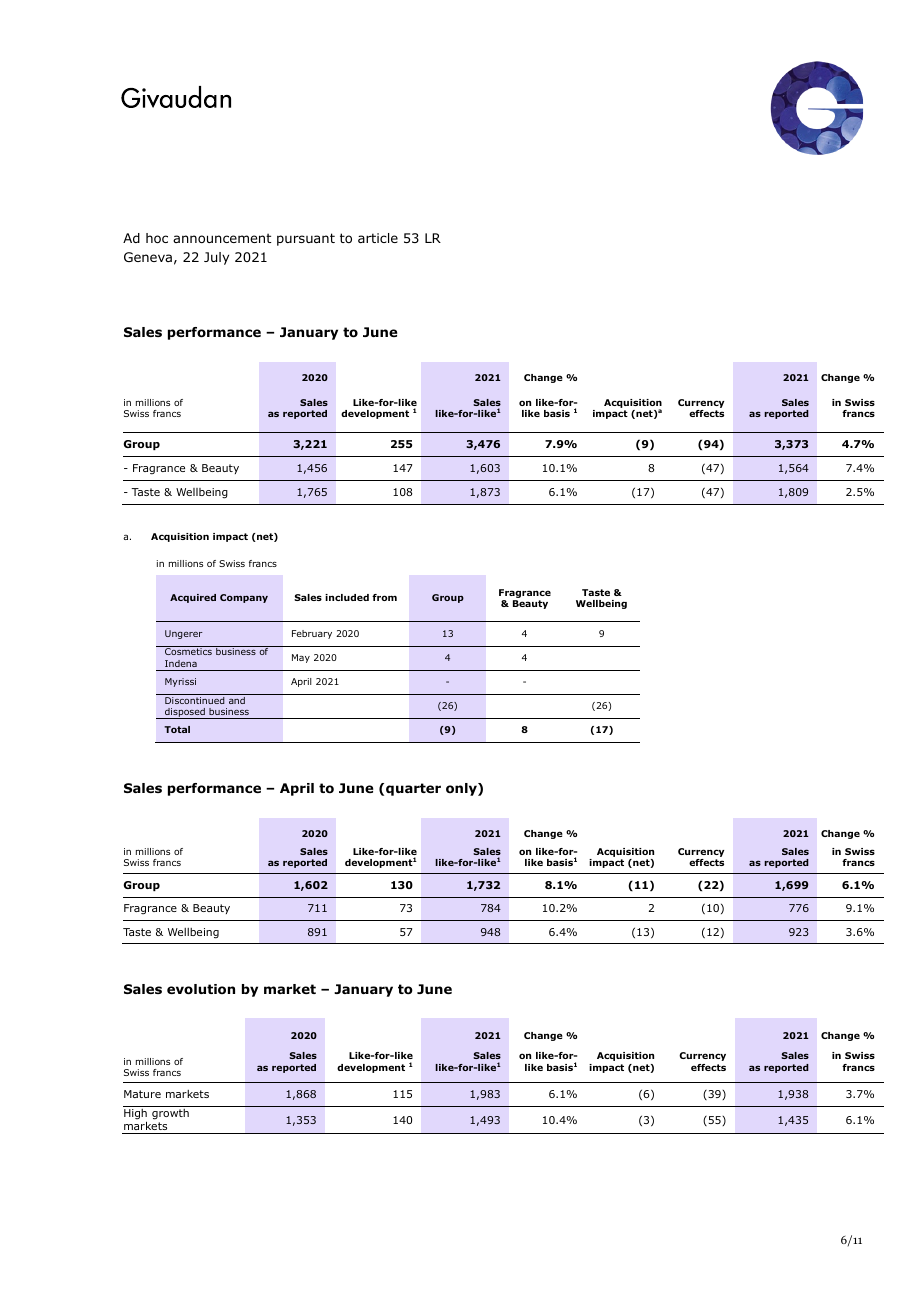 Image resolution: width=924 pixels, height=1308 pixels. Describe the element at coordinates (142, 1094) in the page. I see `Mature` at that location.
